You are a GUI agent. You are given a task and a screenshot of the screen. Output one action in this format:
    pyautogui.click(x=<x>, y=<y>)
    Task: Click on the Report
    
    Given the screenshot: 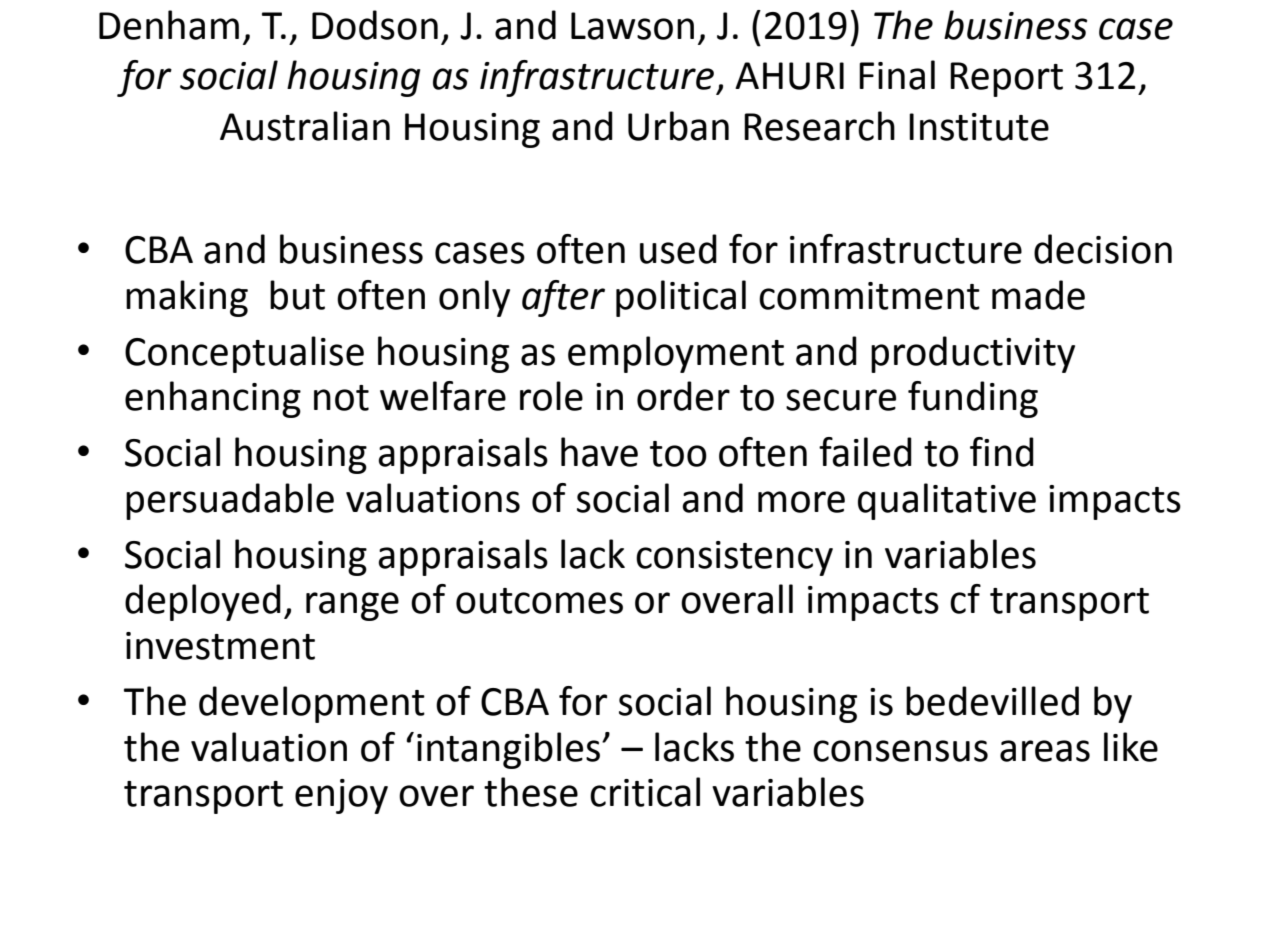 What is the action you would take?
    pyautogui.click(x=1006, y=79)
